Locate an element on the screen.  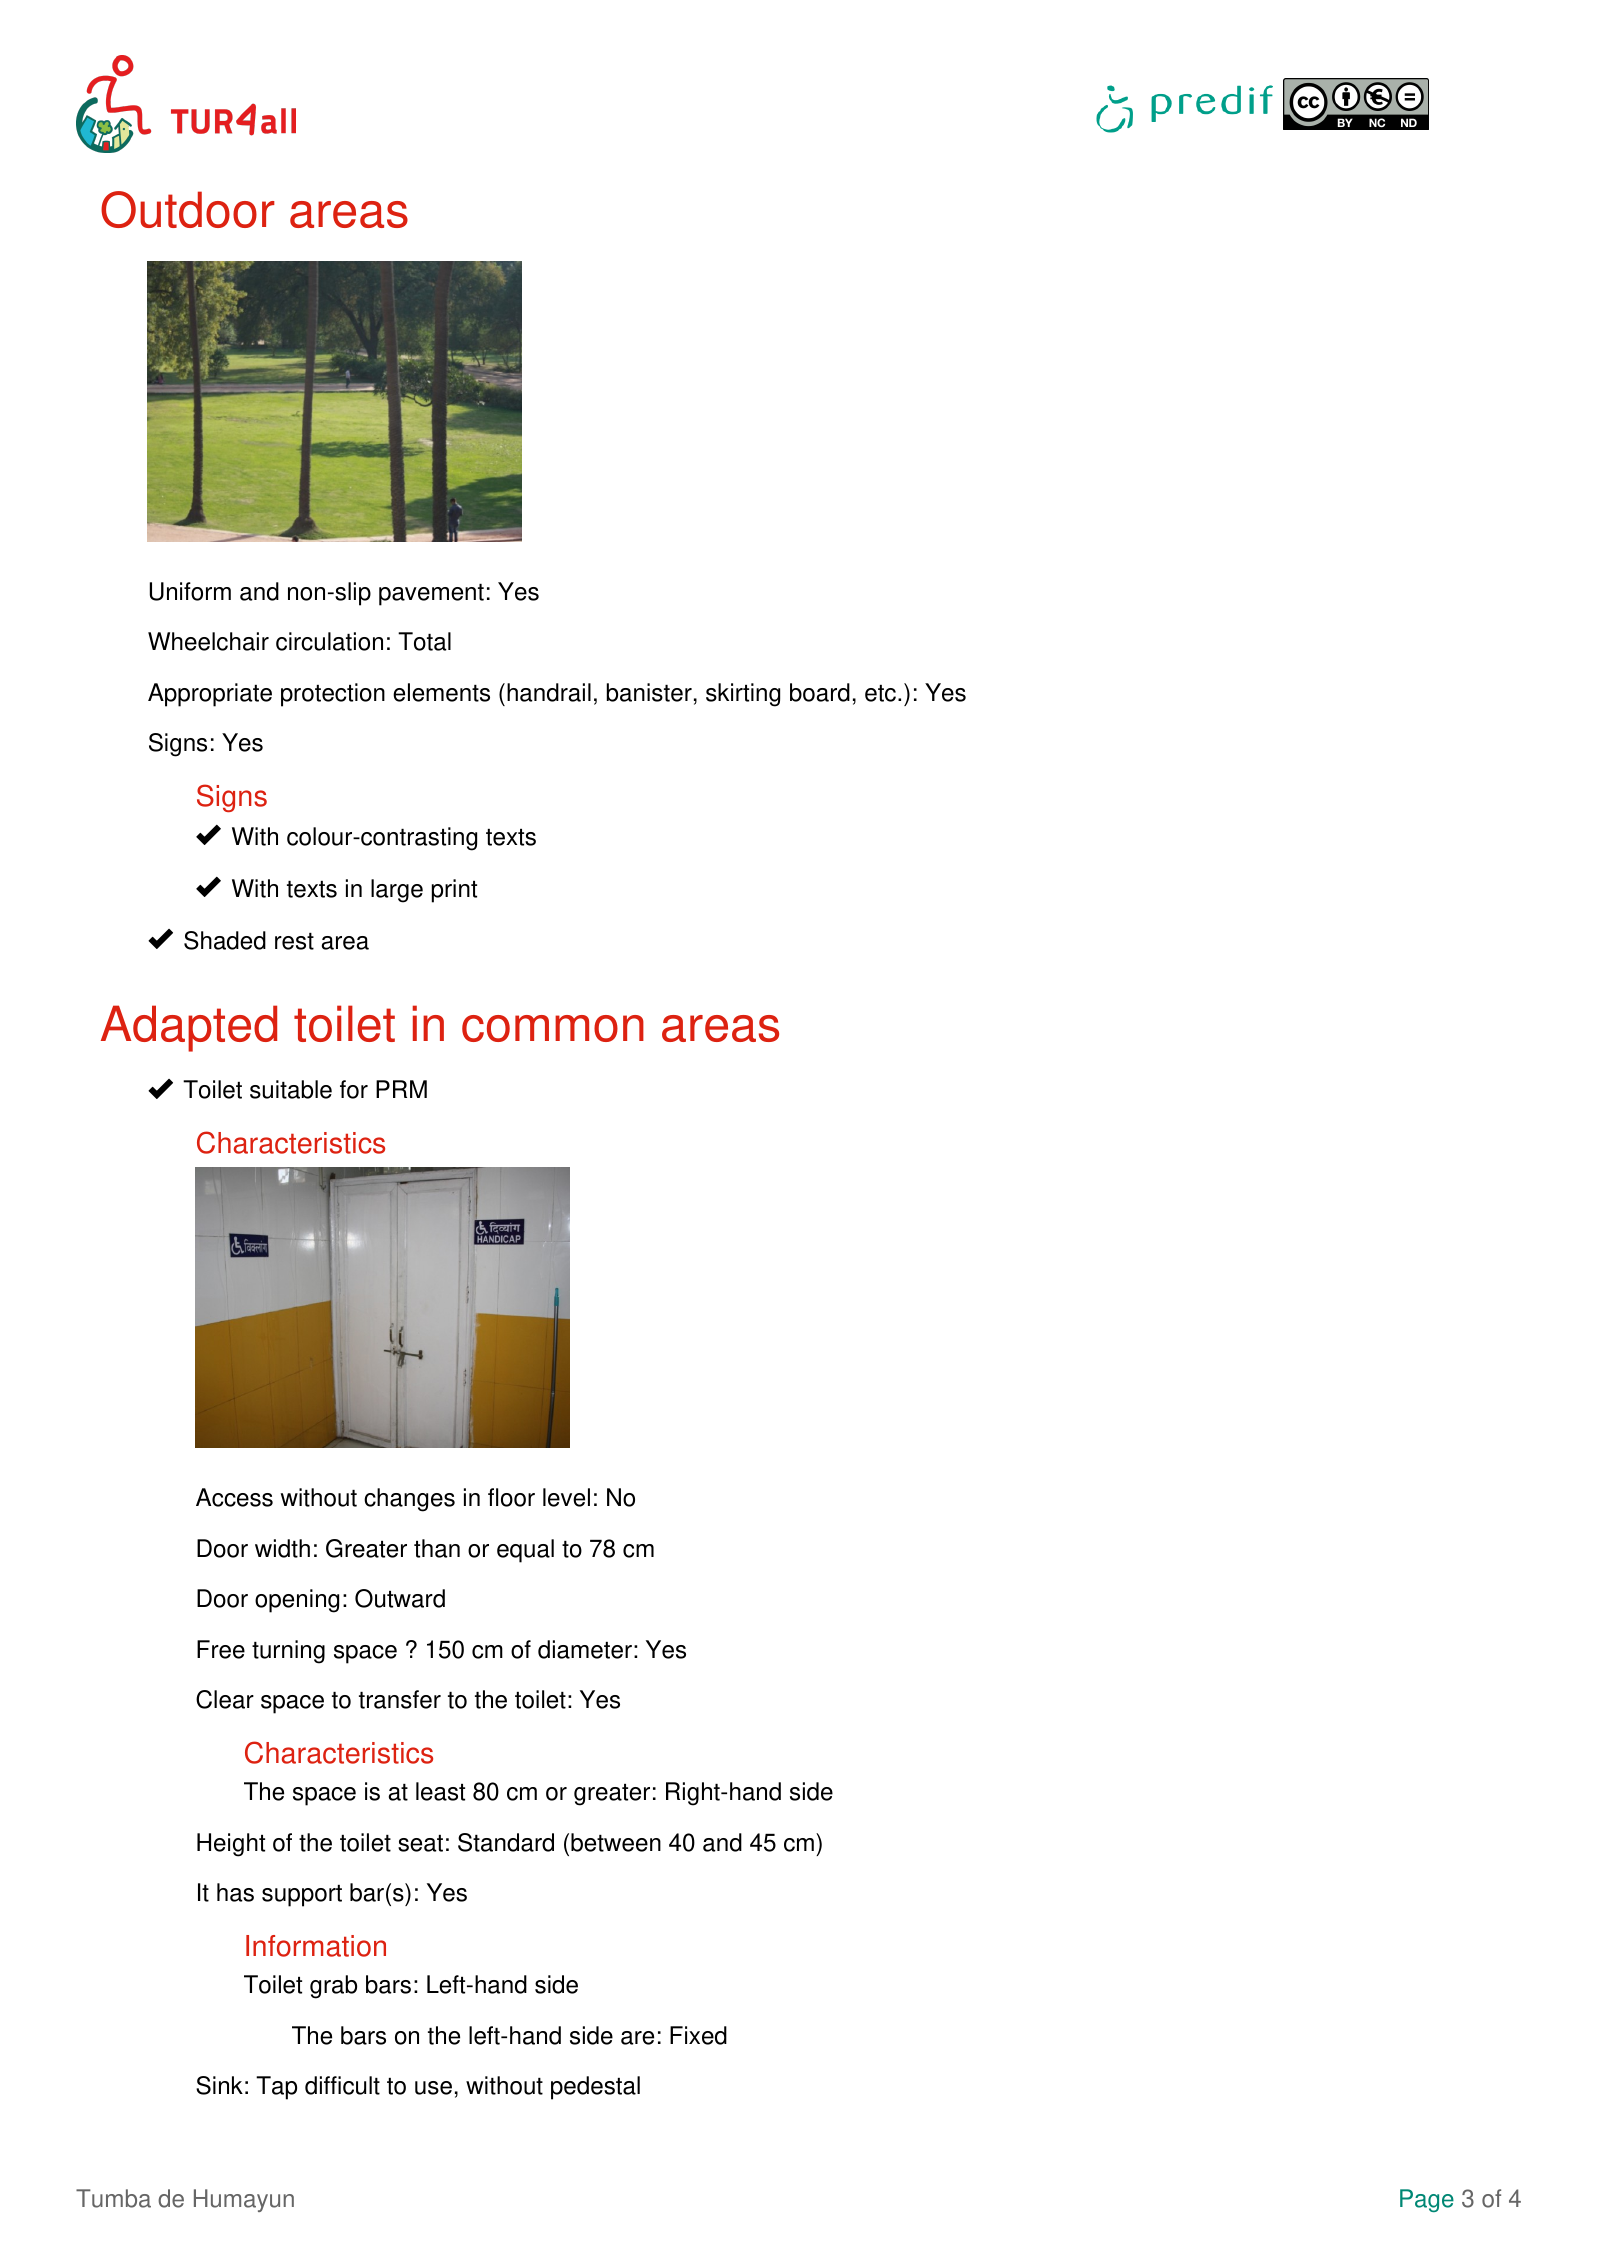
circulation is located at coordinates (329, 641).
